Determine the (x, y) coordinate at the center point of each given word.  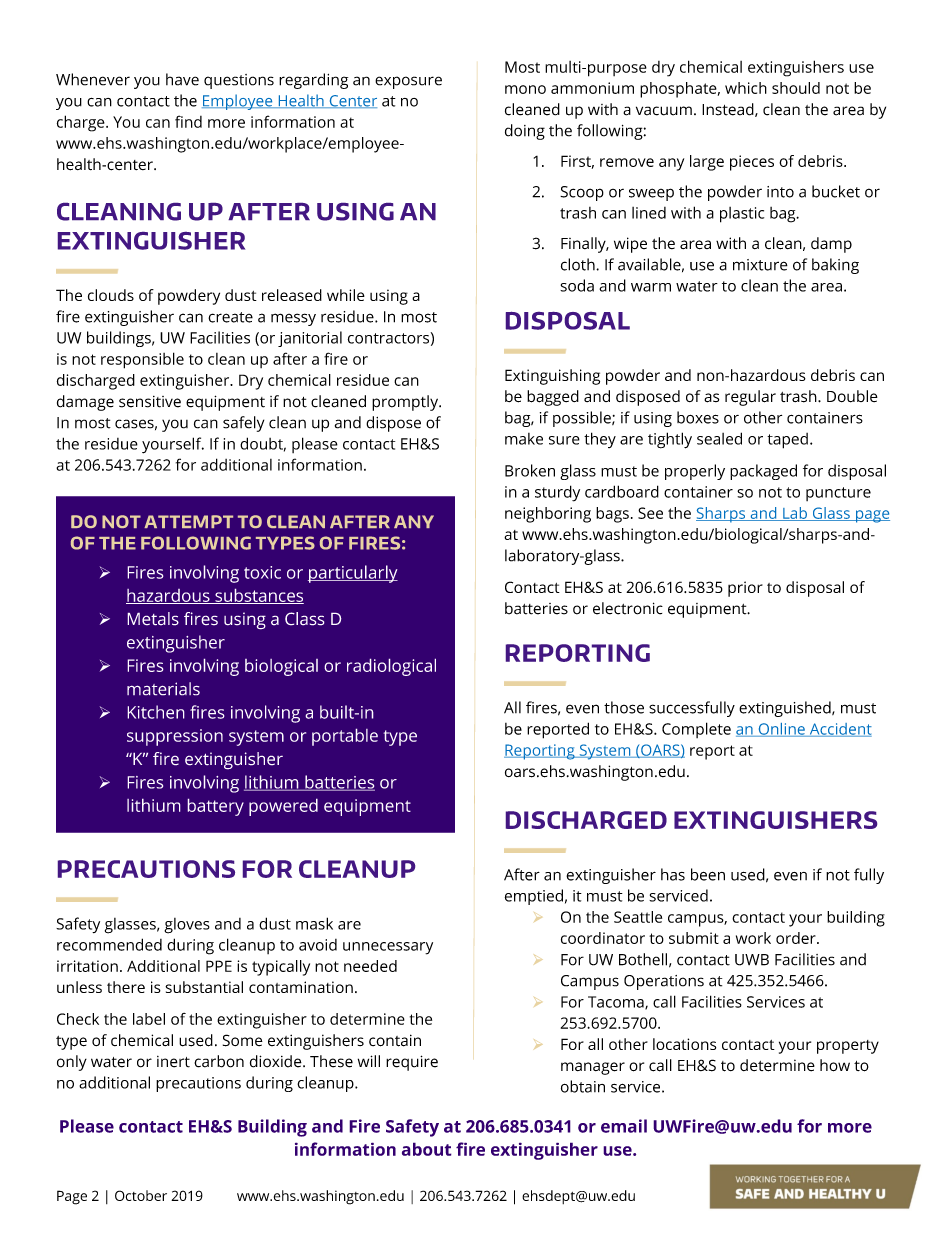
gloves (187, 926)
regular (750, 398)
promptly (406, 403)
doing (525, 132)
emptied (534, 897)
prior (745, 589)
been (708, 874)
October (141, 1195)
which (746, 88)
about (427, 1149)
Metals (153, 619)
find (188, 121)
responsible (142, 360)
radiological (391, 667)
